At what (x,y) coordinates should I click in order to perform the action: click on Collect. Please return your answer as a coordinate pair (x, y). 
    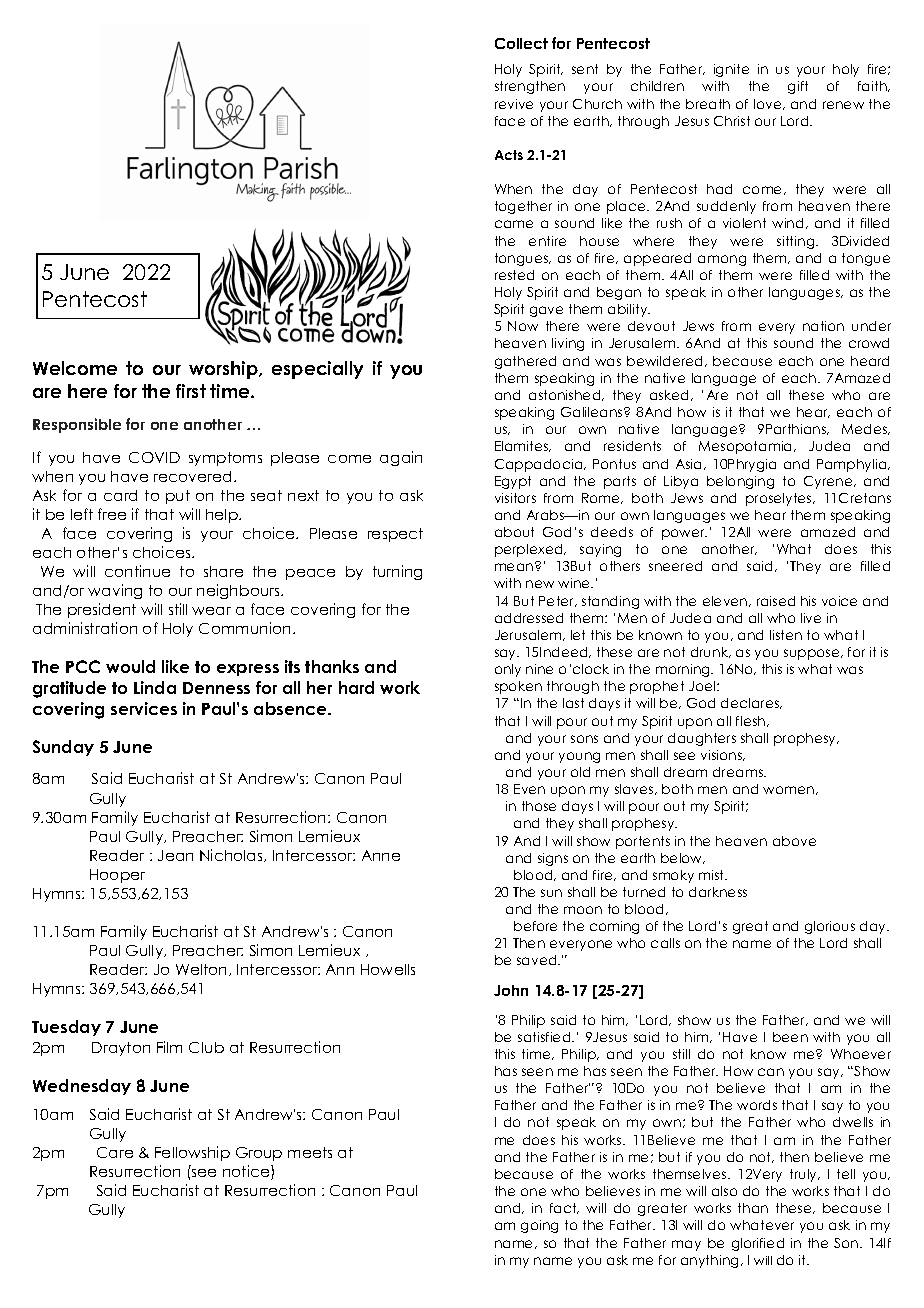
    Looking at the image, I should click on (521, 43).
